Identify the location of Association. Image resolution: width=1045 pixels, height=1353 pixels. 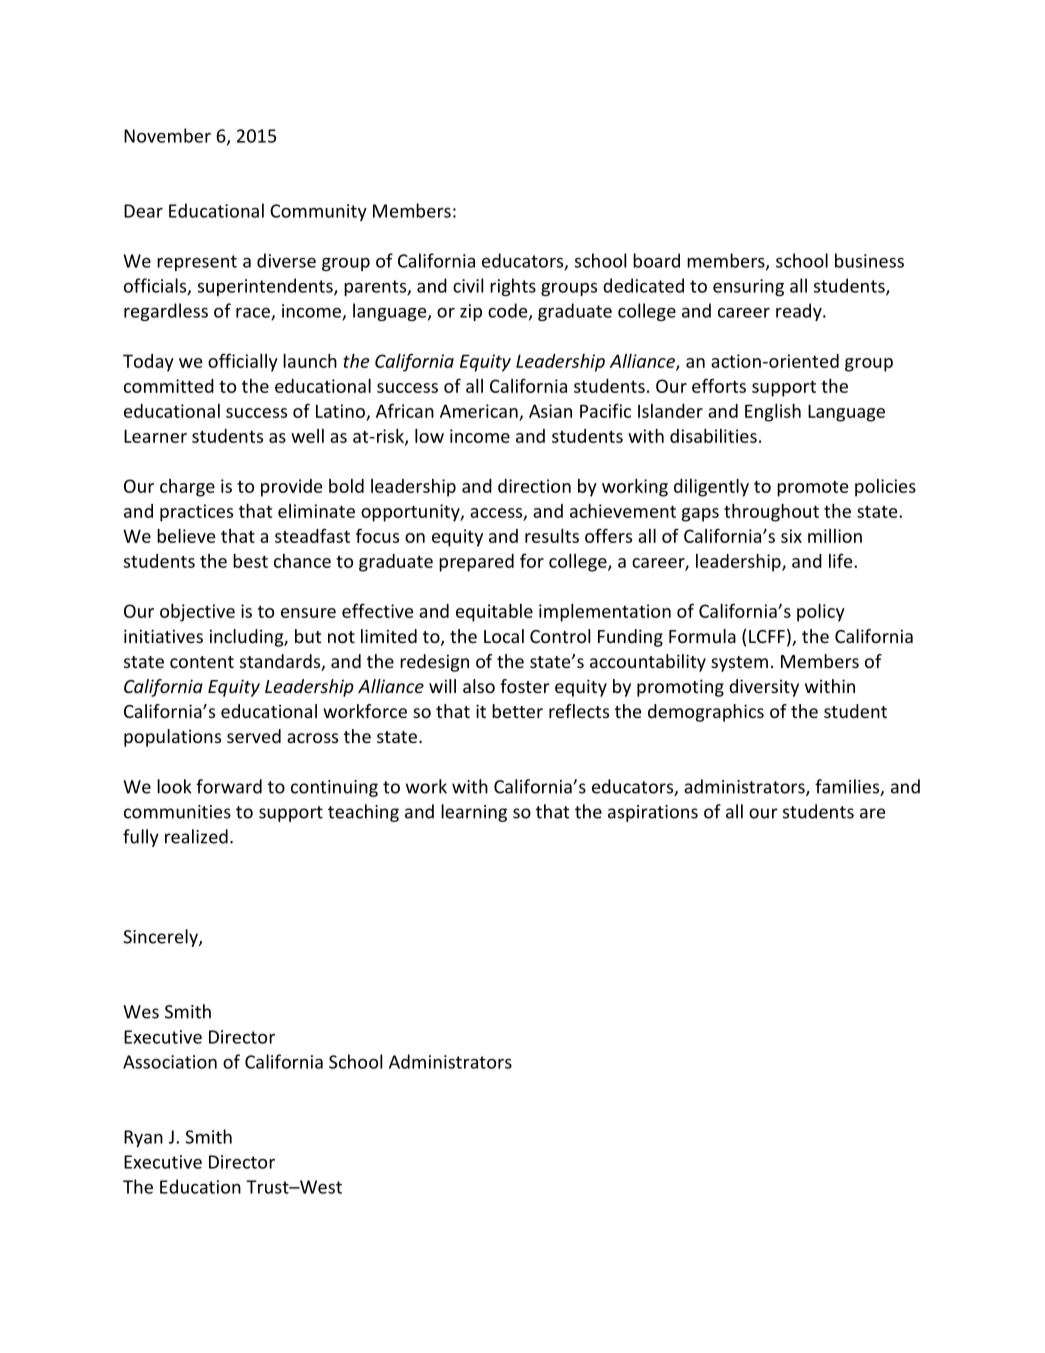
(170, 1062).
